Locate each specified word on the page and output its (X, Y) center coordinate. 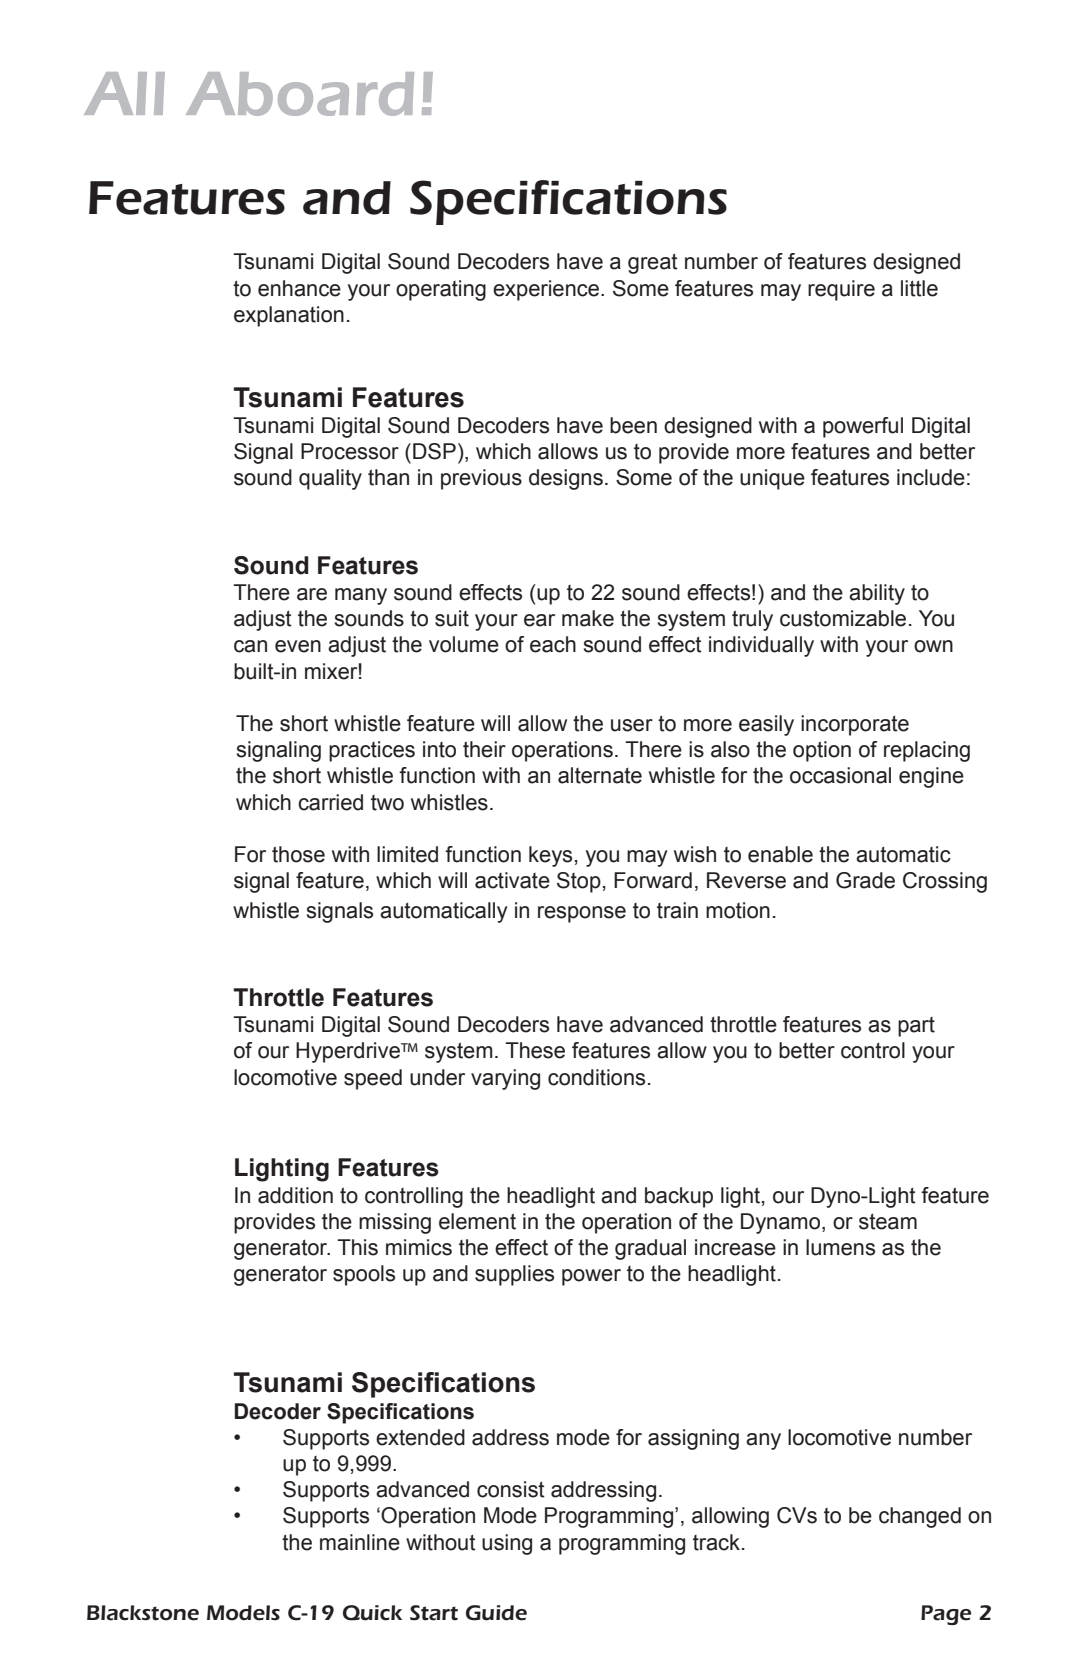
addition (295, 1195)
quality (330, 479)
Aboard (300, 94)
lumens (840, 1247)
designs (566, 479)
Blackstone (143, 1613)
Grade (865, 880)
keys (550, 856)
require (841, 290)
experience (547, 290)
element (477, 1221)
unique (772, 479)
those (298, 854)
